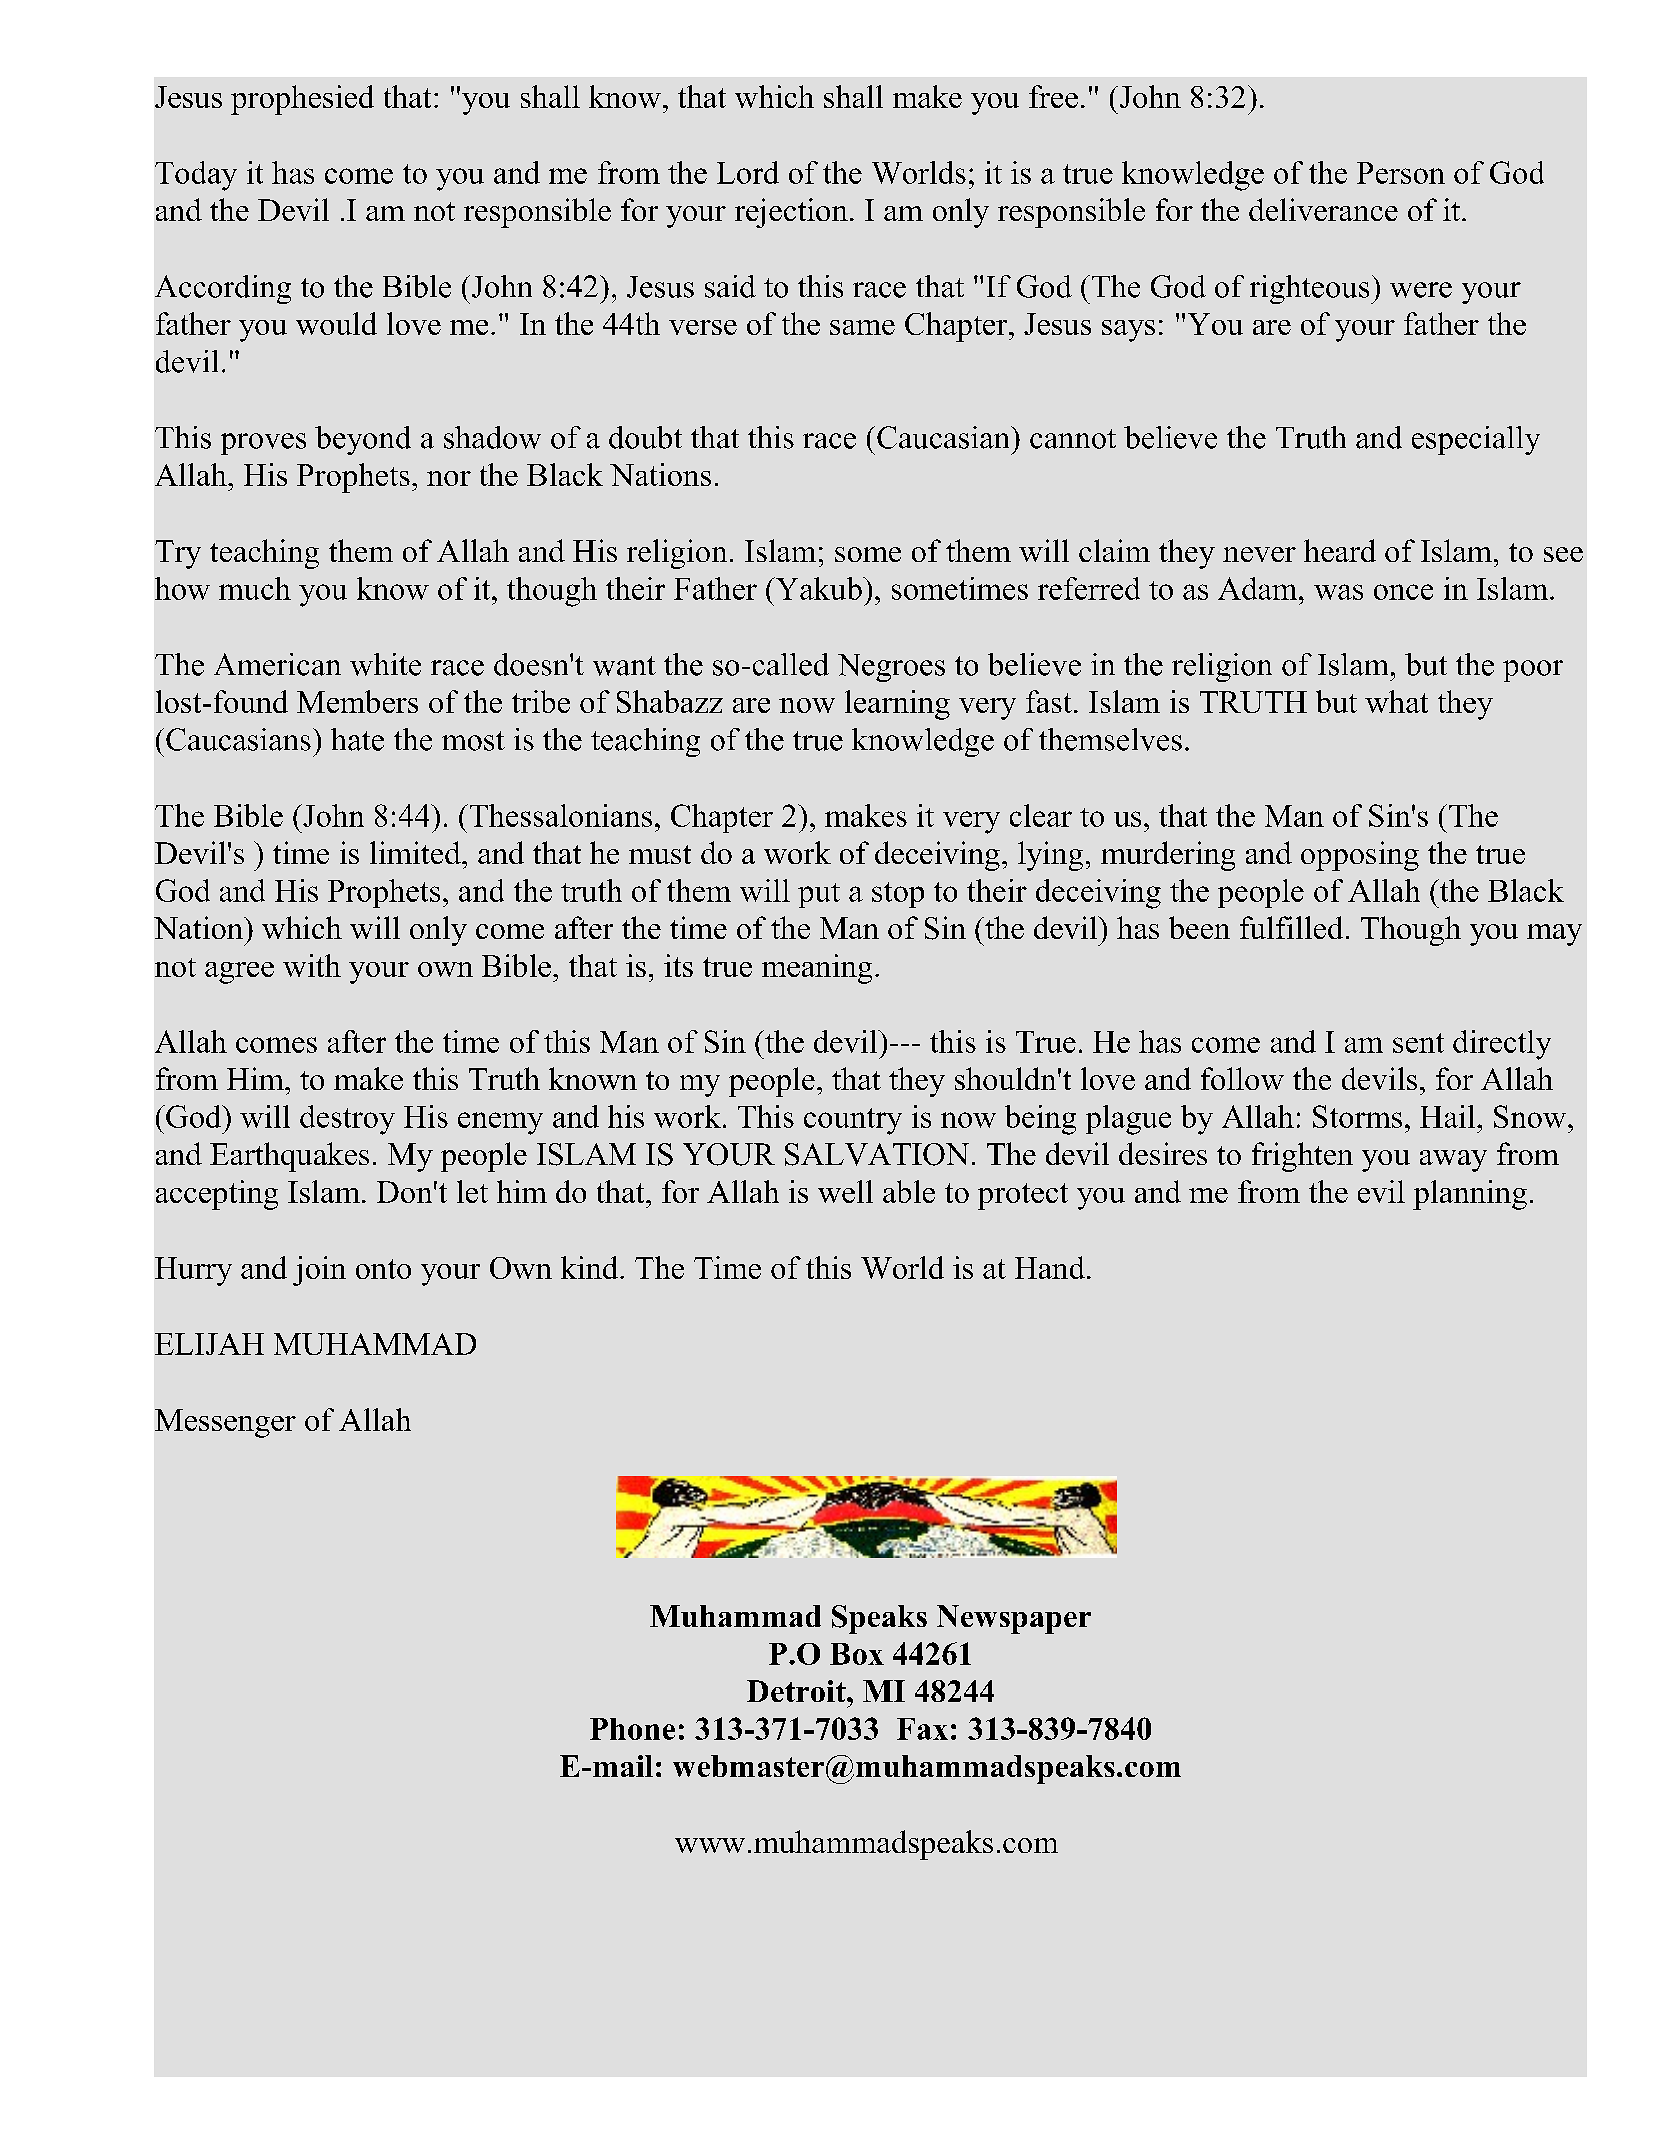 The image size is (1664, 2154). I want to click on planning, so click(1470, 1195).
